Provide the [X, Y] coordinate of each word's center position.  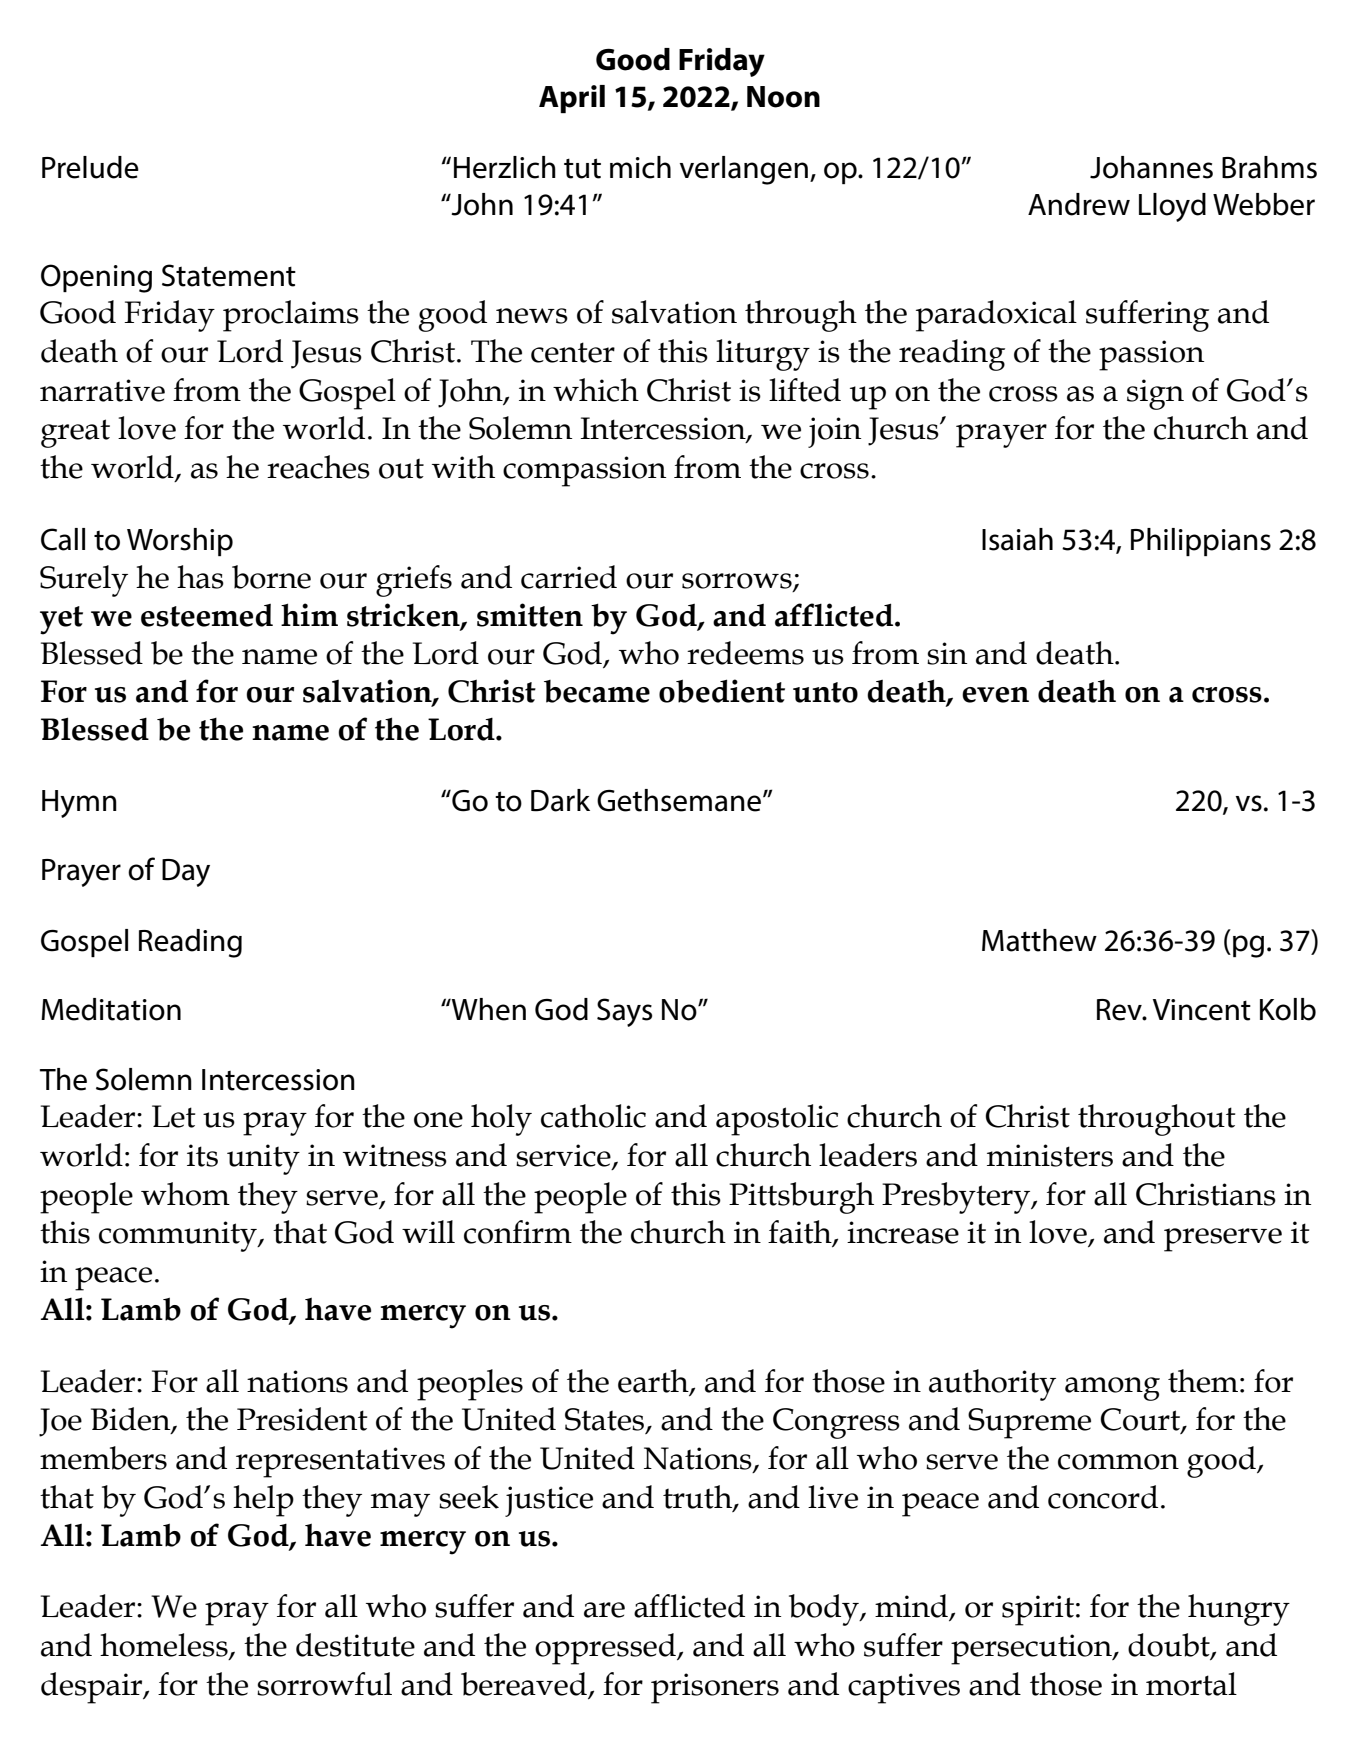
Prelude [90, 167]
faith [801, 1233]
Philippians [1201, 542]
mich [640, 167]
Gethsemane [679, 800]
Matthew [1039, 940]
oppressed [606, 1649]
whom [185, 1194]
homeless [165, 1646]
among [1112, 1389]
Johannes [1151, 167]
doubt [1170, 1646]
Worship [180, 542]
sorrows [738, 581]
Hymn [79, 804]
